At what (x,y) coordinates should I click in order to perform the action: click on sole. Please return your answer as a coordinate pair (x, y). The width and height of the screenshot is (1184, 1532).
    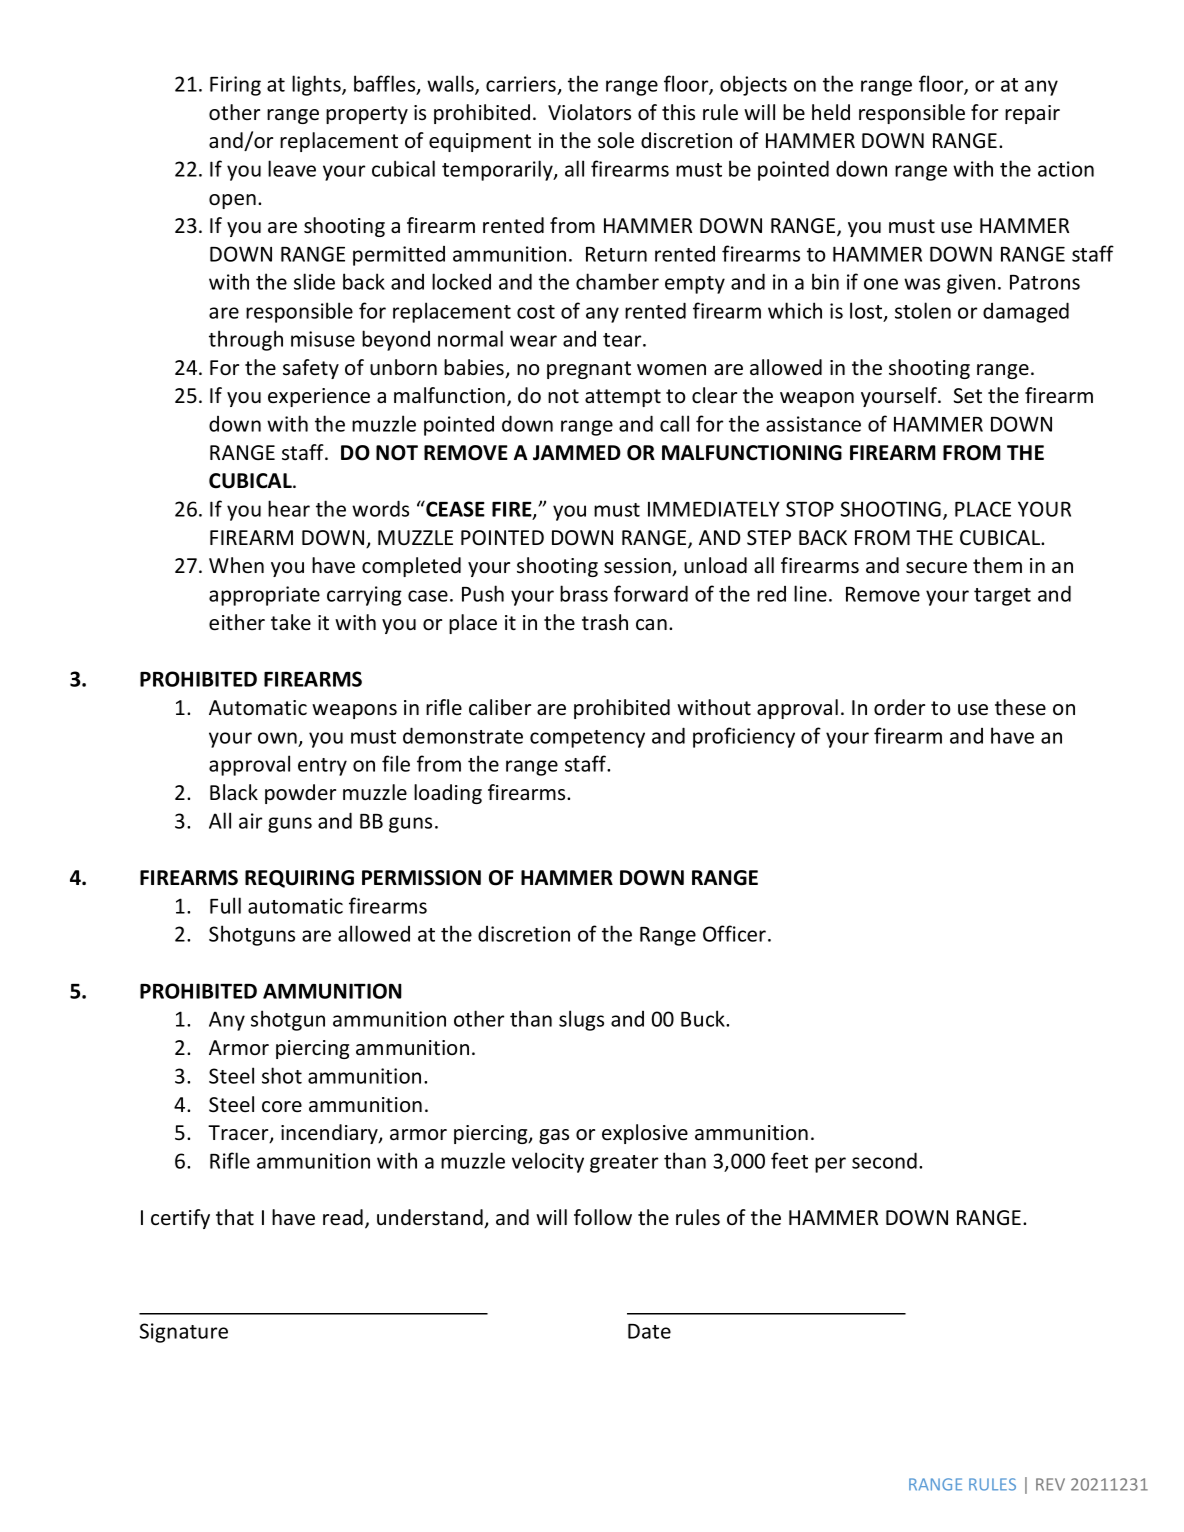
    Looking at the image, I should click on (616, 140).
